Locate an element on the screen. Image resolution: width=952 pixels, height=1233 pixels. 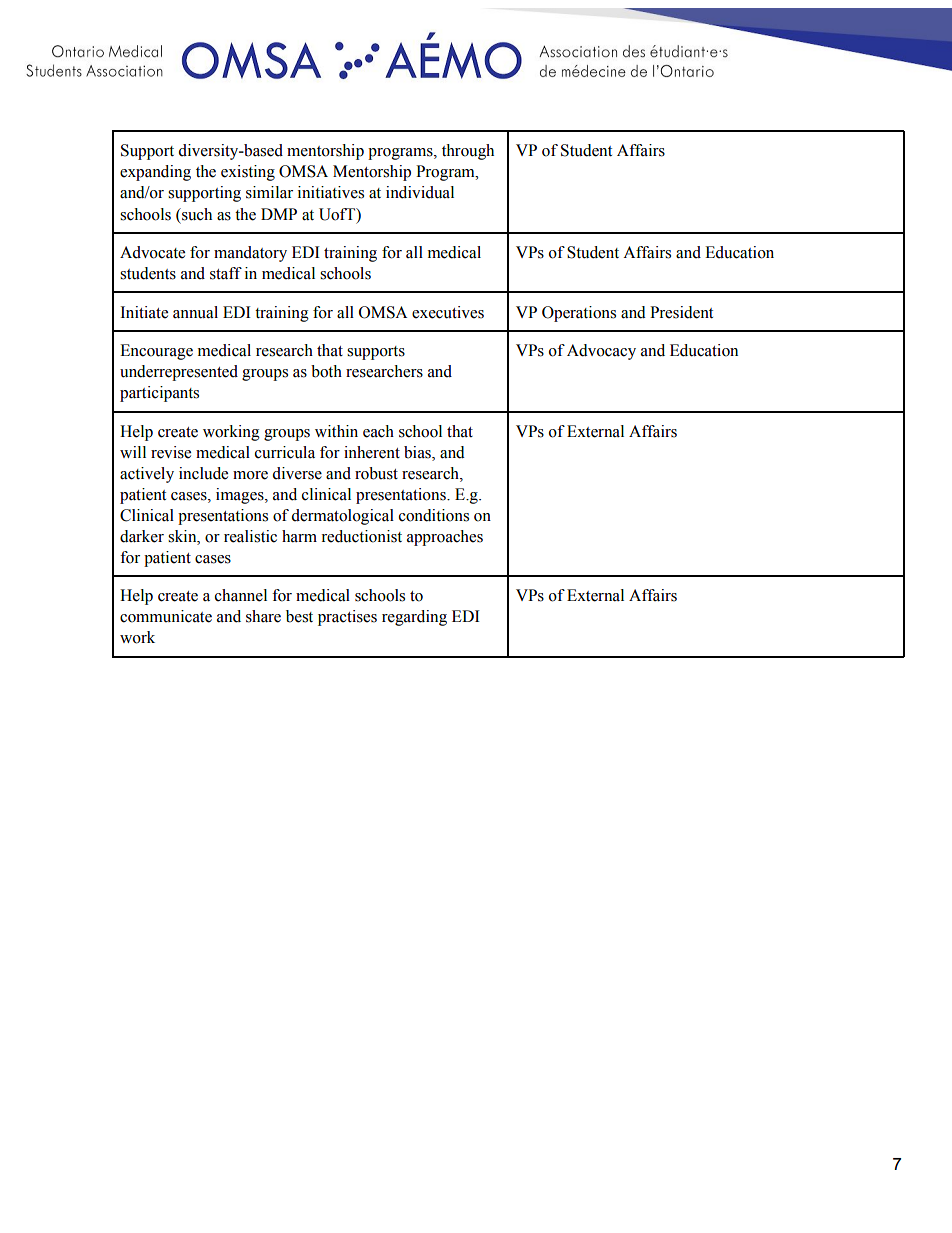
Operations is located at coordinates (579, 314).
